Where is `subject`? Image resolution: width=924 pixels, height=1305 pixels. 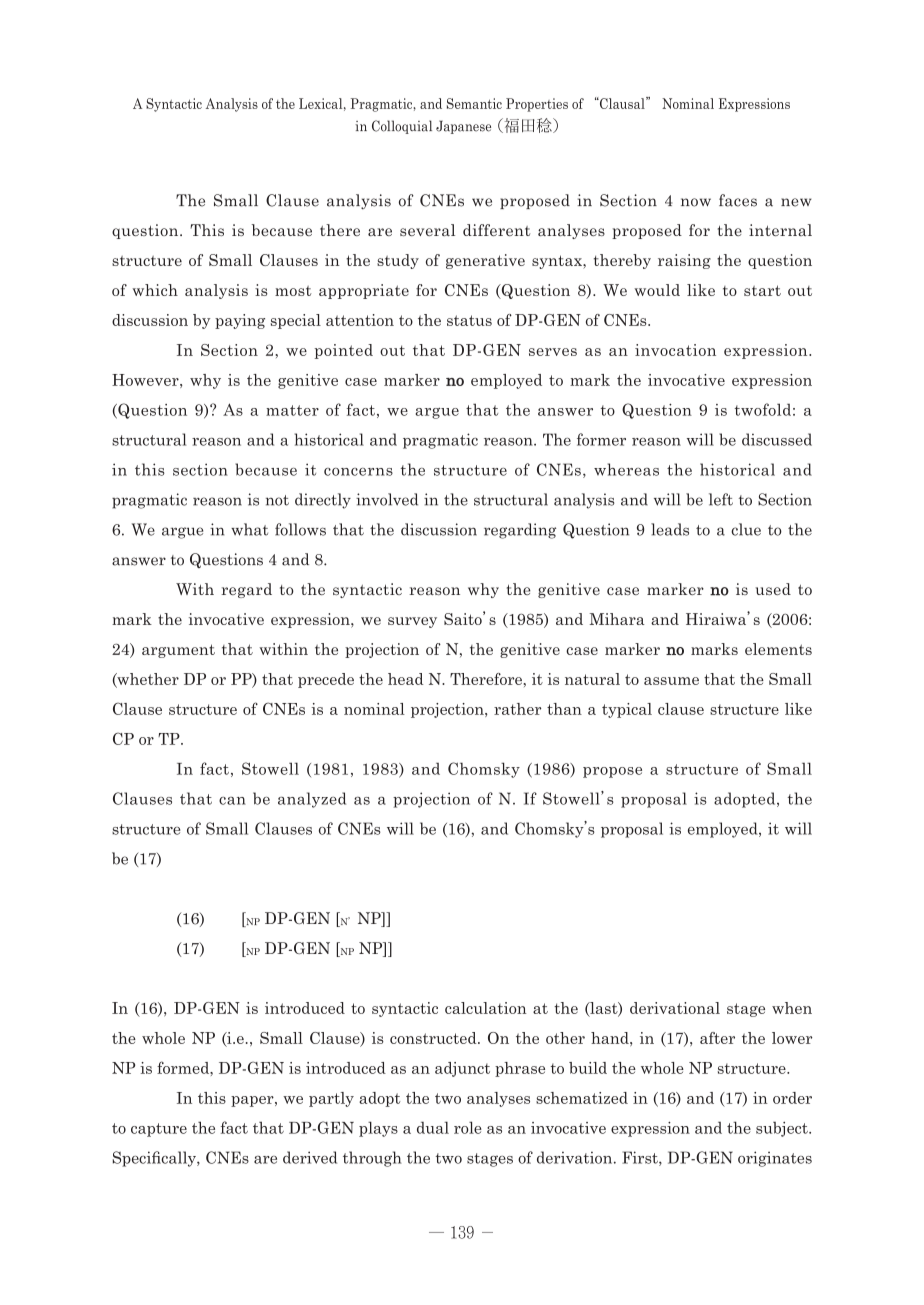 subject is located at coordinates (783, 1129).
